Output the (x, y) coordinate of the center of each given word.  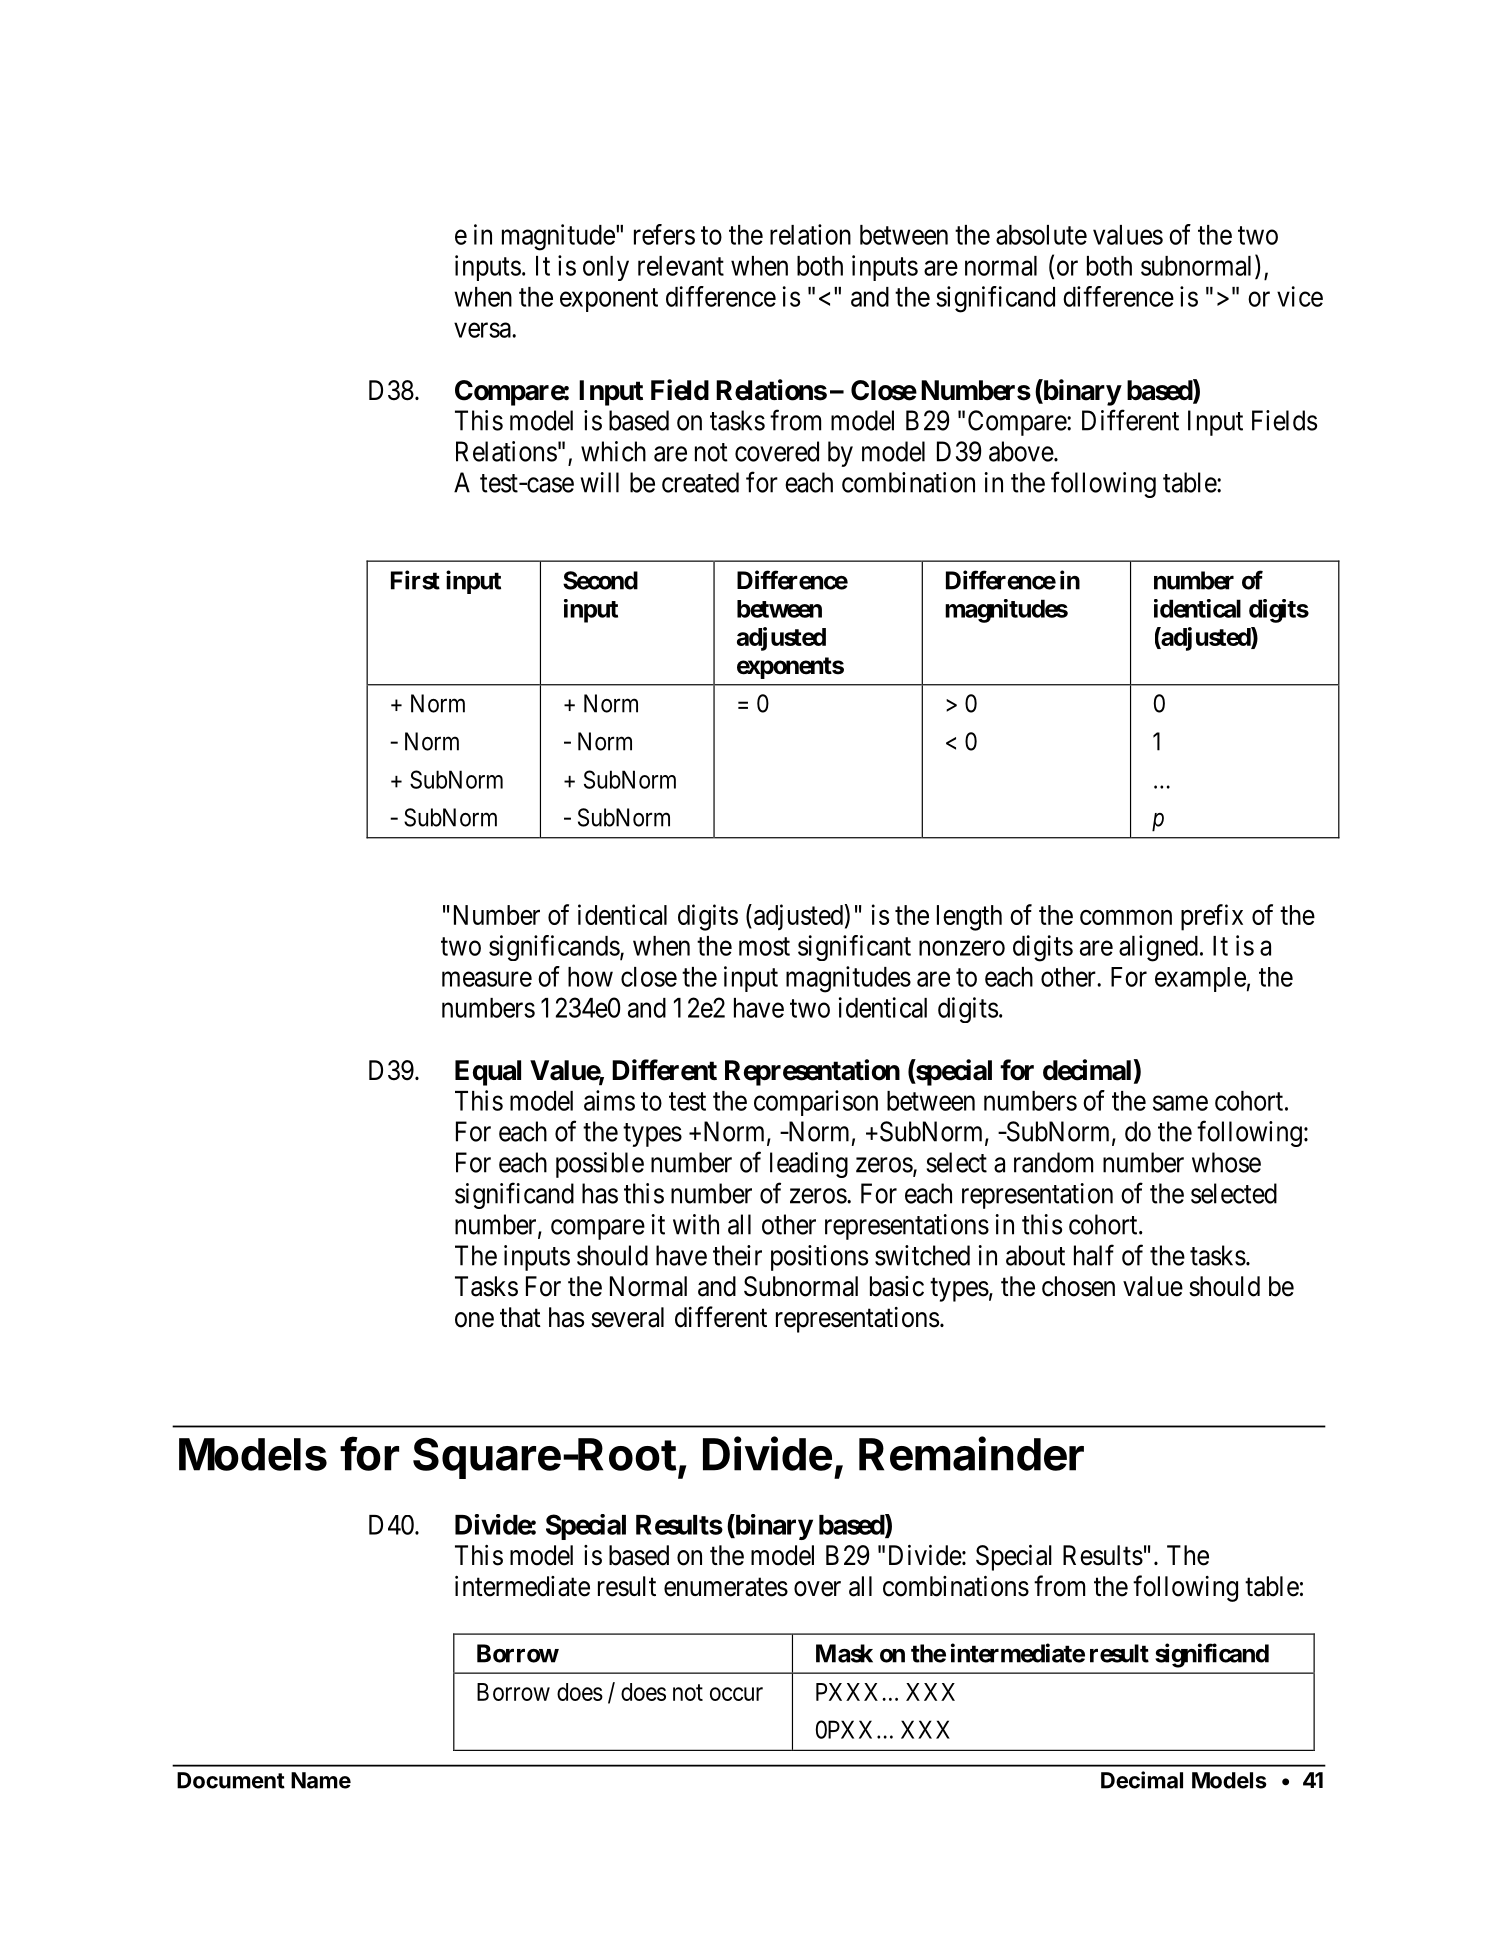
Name (321, 1780)
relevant (681, 266)
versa (483, 330)
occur (736, 1694)
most (764, 946)
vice (1300, 296)
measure (487, 979)
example (1200, 979)
